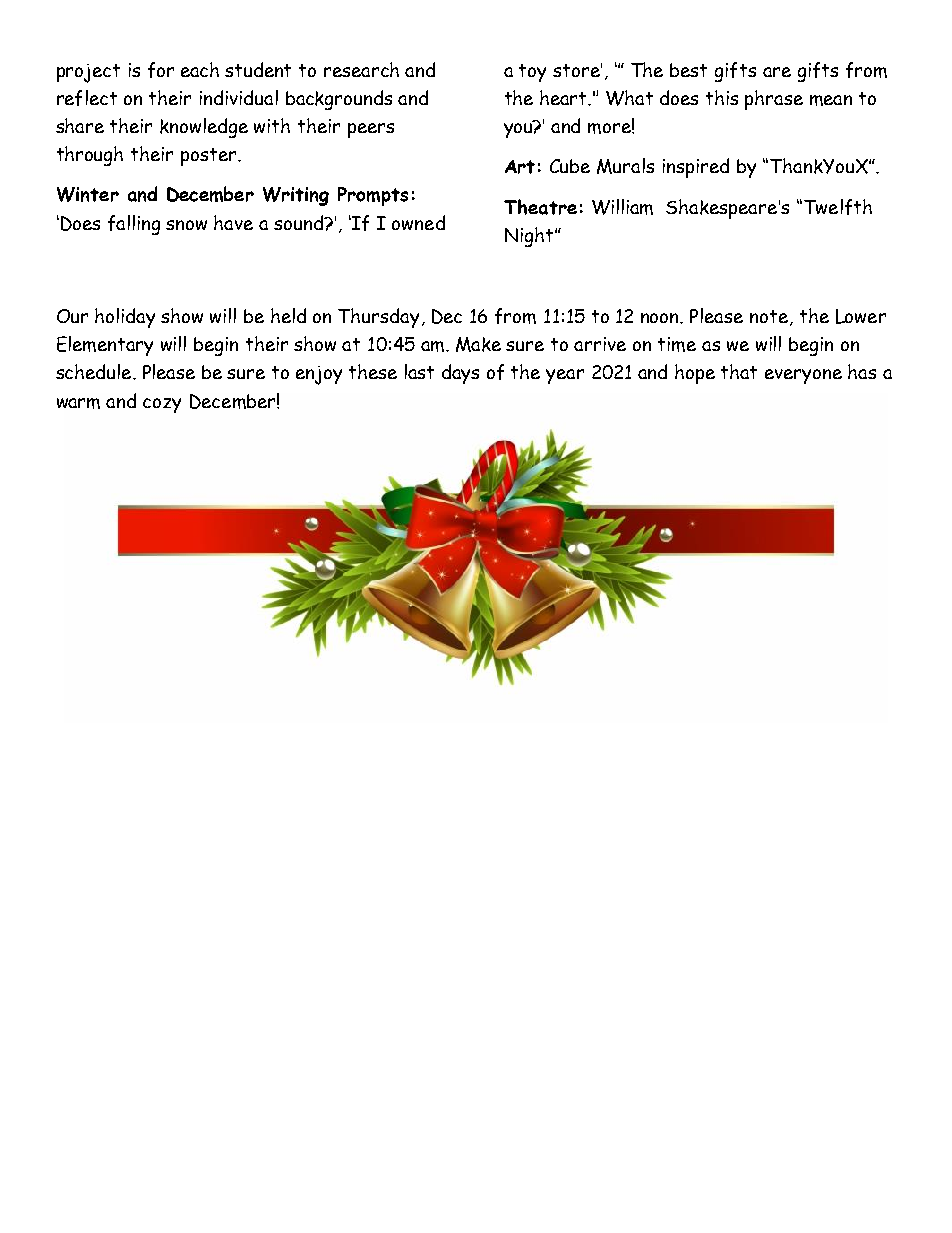  I want to click on cozy, so click(162, 405).
